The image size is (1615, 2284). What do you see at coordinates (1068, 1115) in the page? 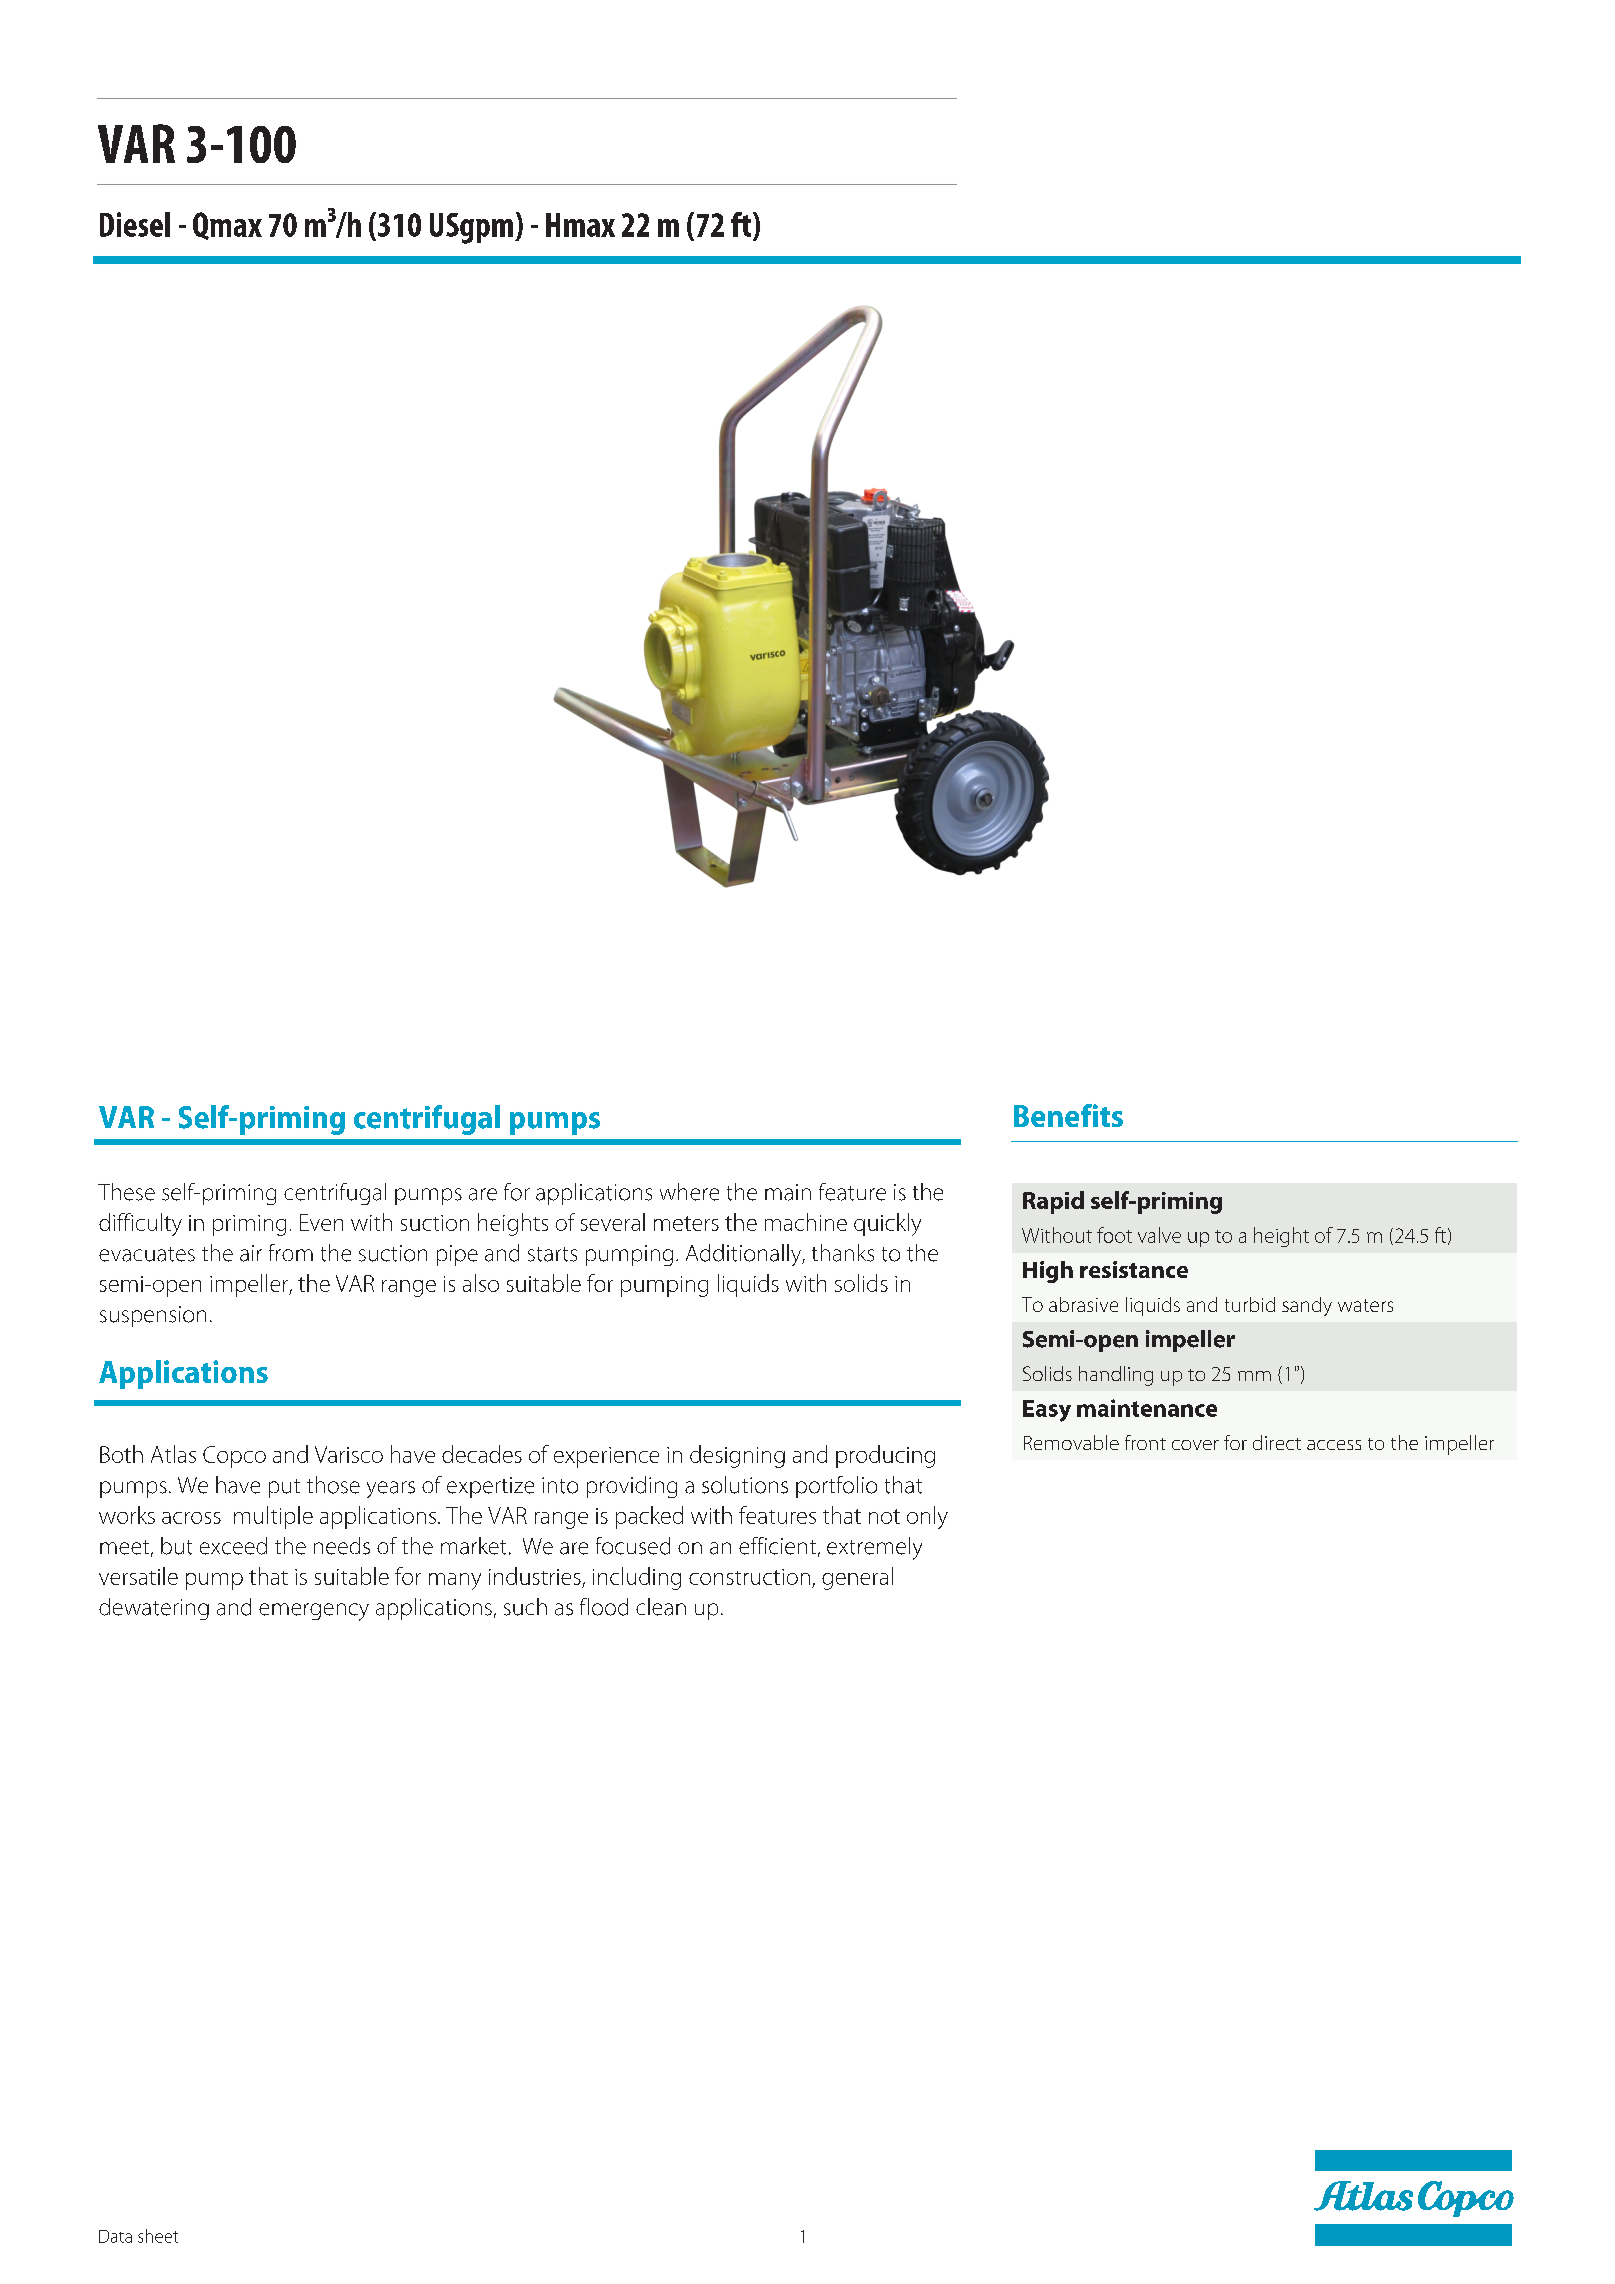
I see `Benefits` at bounding box center [1068, 1115].
